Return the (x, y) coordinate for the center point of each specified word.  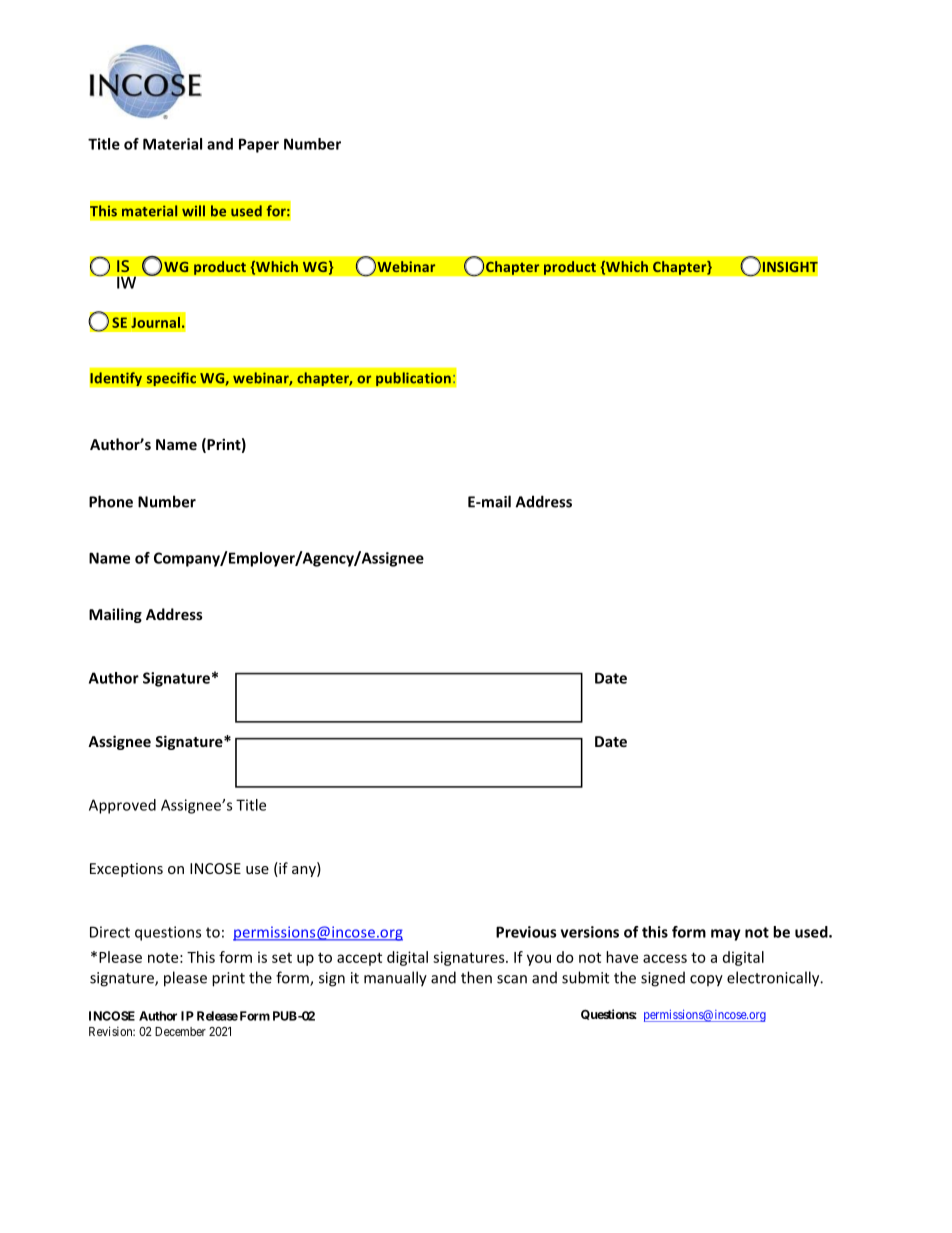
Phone (111, 501)
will (193, 211)
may (726, 935)
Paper (259, 145)
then (476, 977)
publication (413, 379)
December (180, 1031)
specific (171, 379)
